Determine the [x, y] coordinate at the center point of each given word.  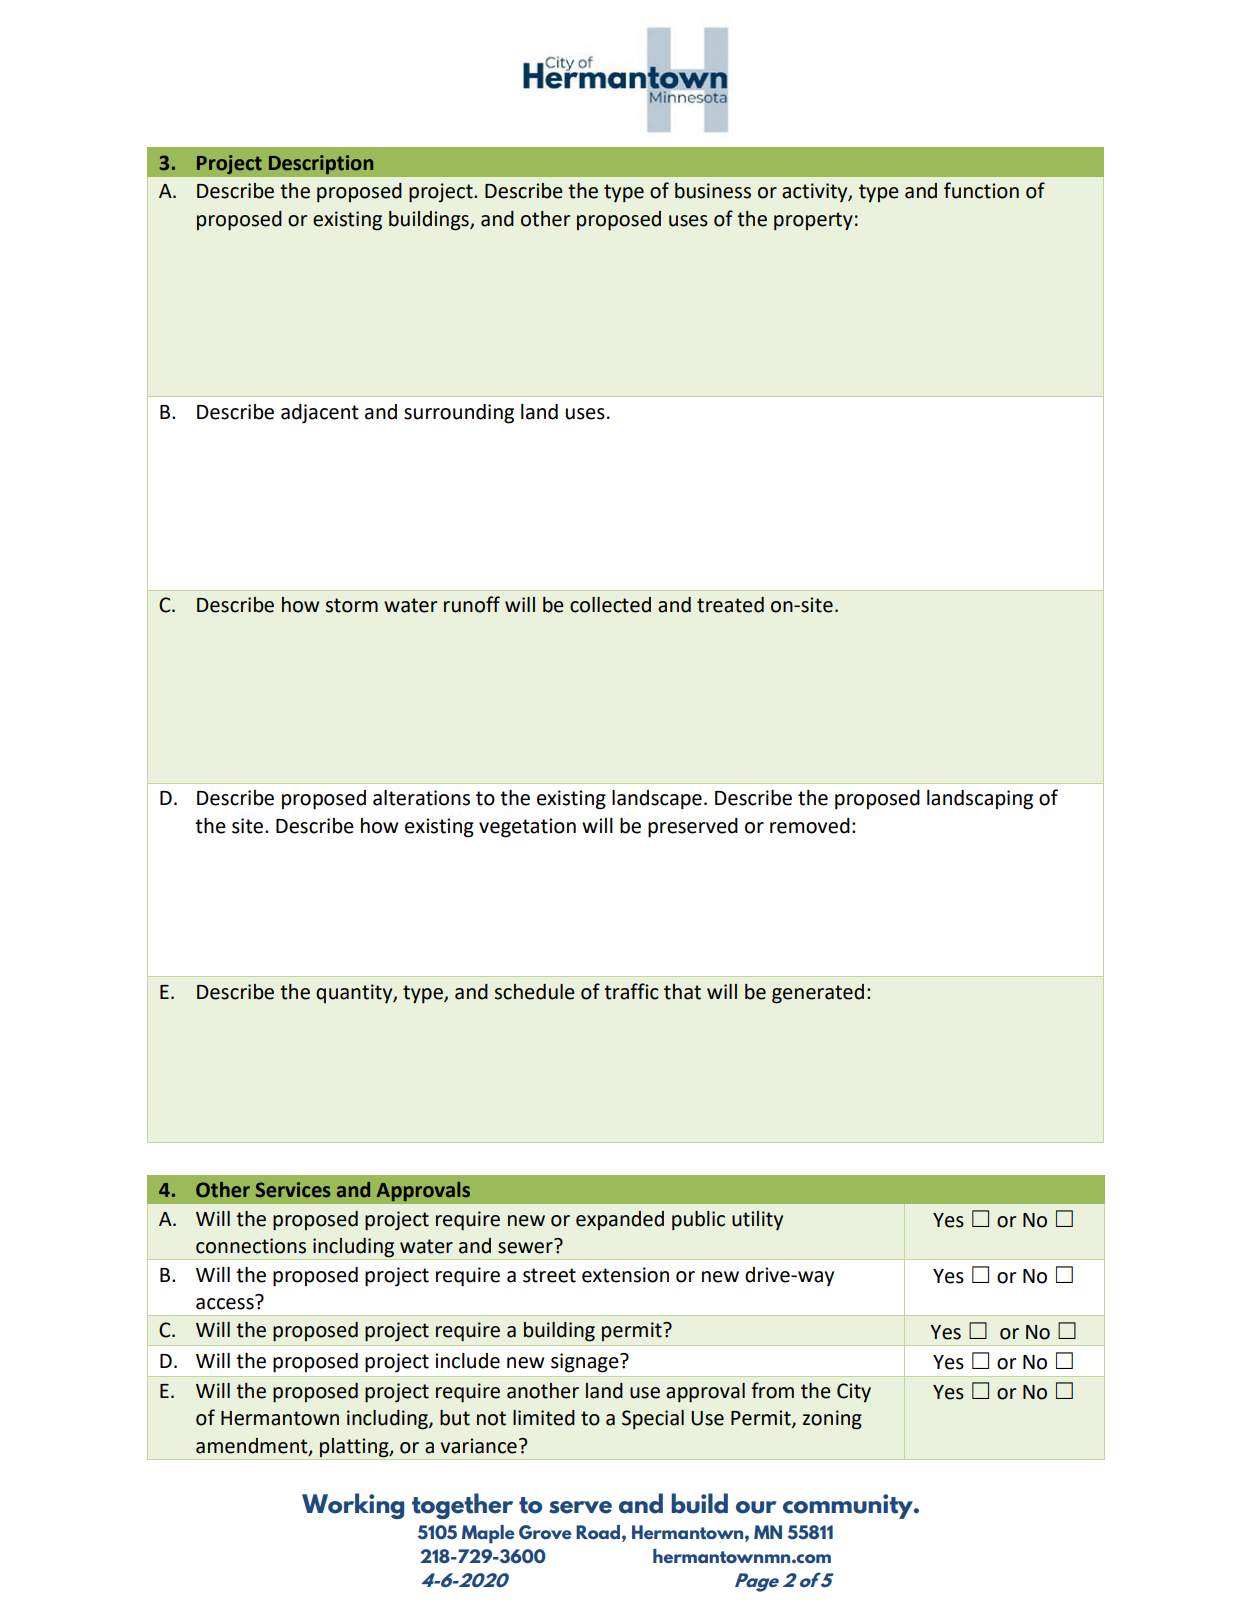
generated [818, 994]
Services [293, 1190]
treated [730, 605]
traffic [631, 991]
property [813, 221]
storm [352, 605]
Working [353, 1506]
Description [321, 164]
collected [610, 605]
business [713, 191]
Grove [545, 1532]
